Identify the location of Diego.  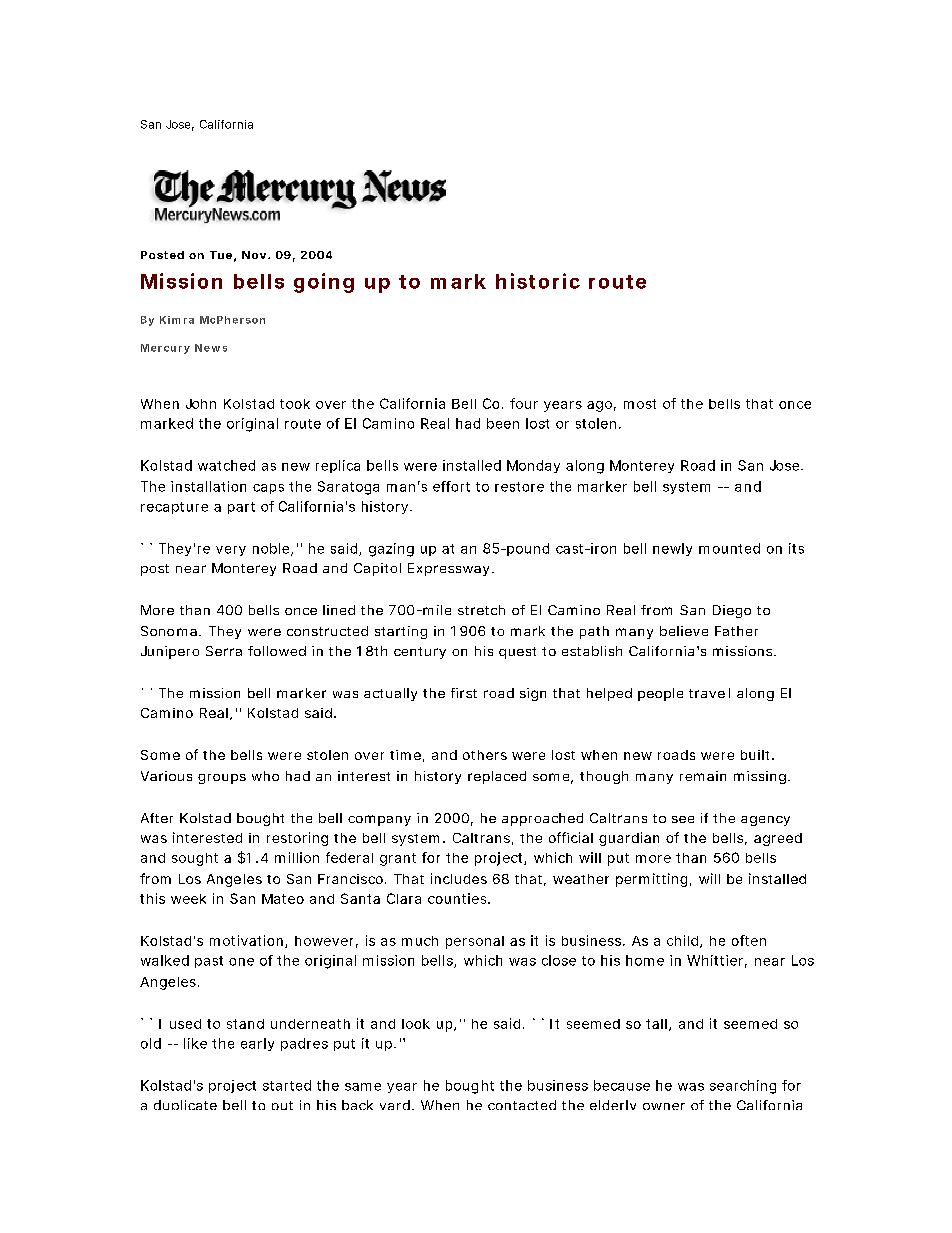
(732, 611).
